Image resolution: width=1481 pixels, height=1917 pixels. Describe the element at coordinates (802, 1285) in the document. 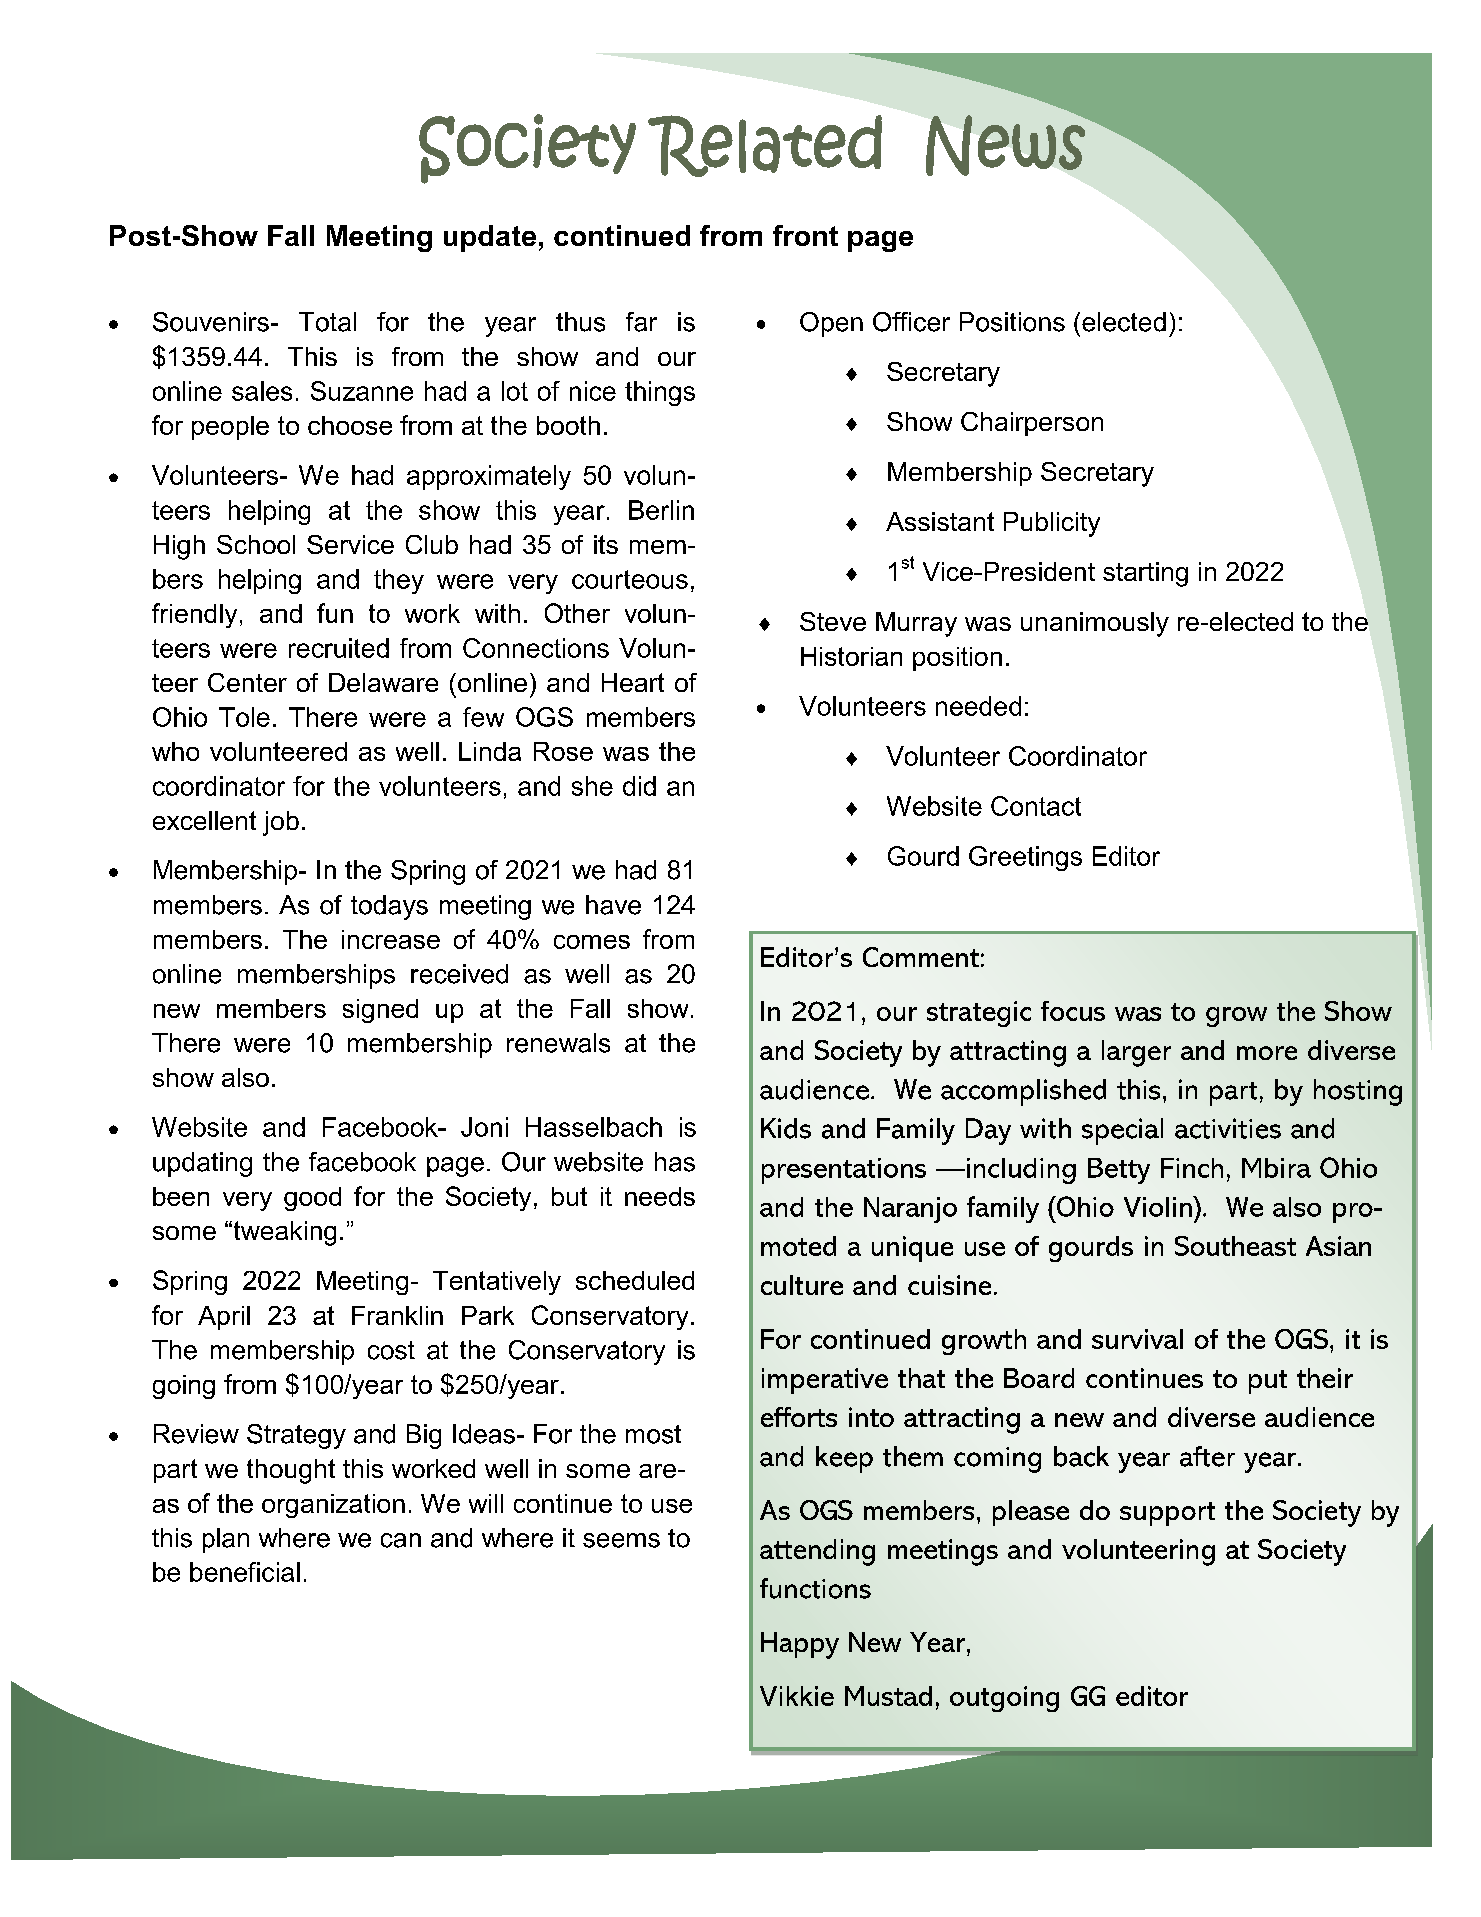

I see `culture` at that location.
